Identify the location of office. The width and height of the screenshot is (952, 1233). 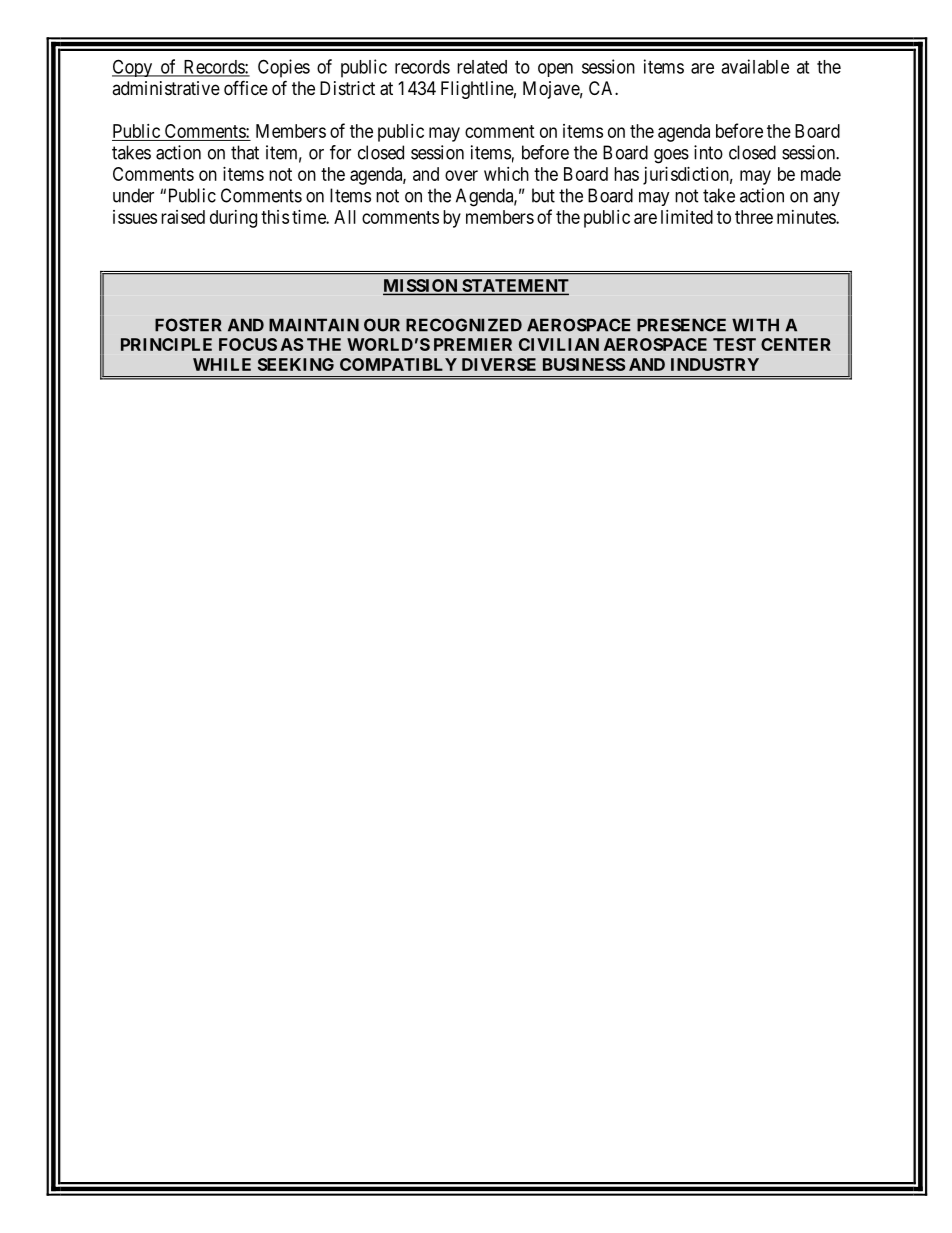
(246, 87).
